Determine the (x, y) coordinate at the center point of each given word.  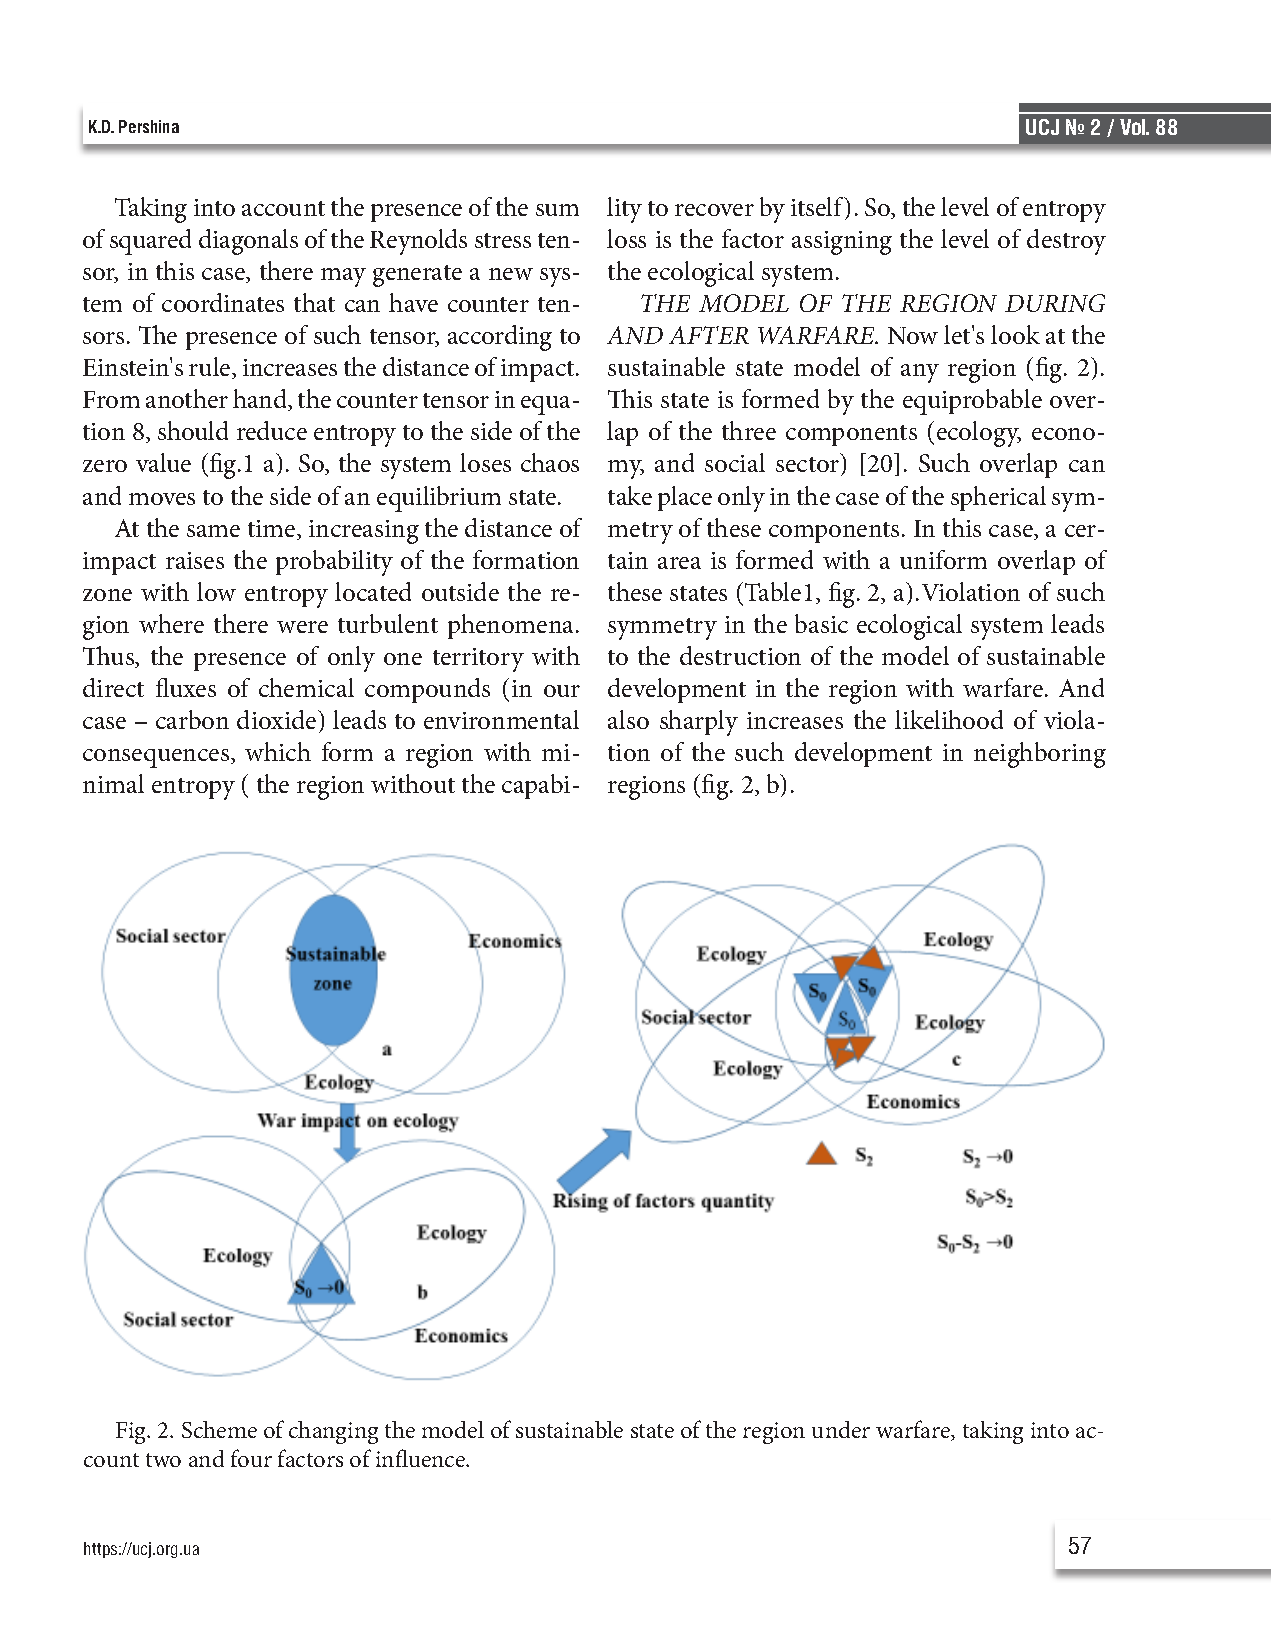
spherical (998, 498)
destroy (1066, 242)
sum (557, 210)
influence (422, 1458)
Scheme (219, 1429)
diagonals (248, 242)
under (841, 1429)
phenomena (512, 626)
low (216, 591)
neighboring (1040, 755)
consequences (157, 758)
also (628, 719)
